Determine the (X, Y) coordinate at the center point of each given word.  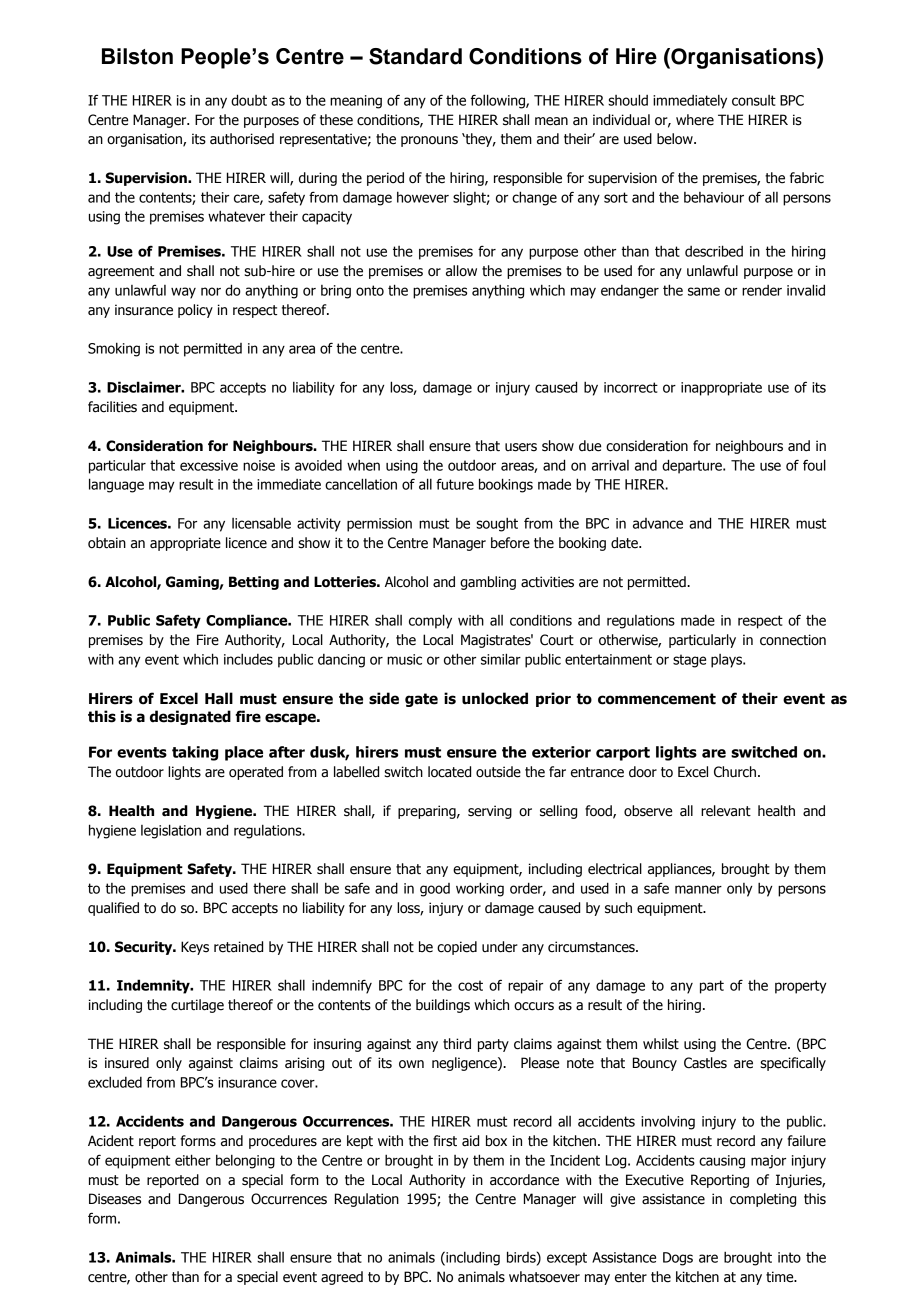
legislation (171, 831)
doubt (249, 100)
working (480, 889)
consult (754, 100)
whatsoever (544, 1277)
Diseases (115, 1199)
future (455, 484)
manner (698, 889)
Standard (415, 56)
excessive (209, 465)
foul (814, 465)
